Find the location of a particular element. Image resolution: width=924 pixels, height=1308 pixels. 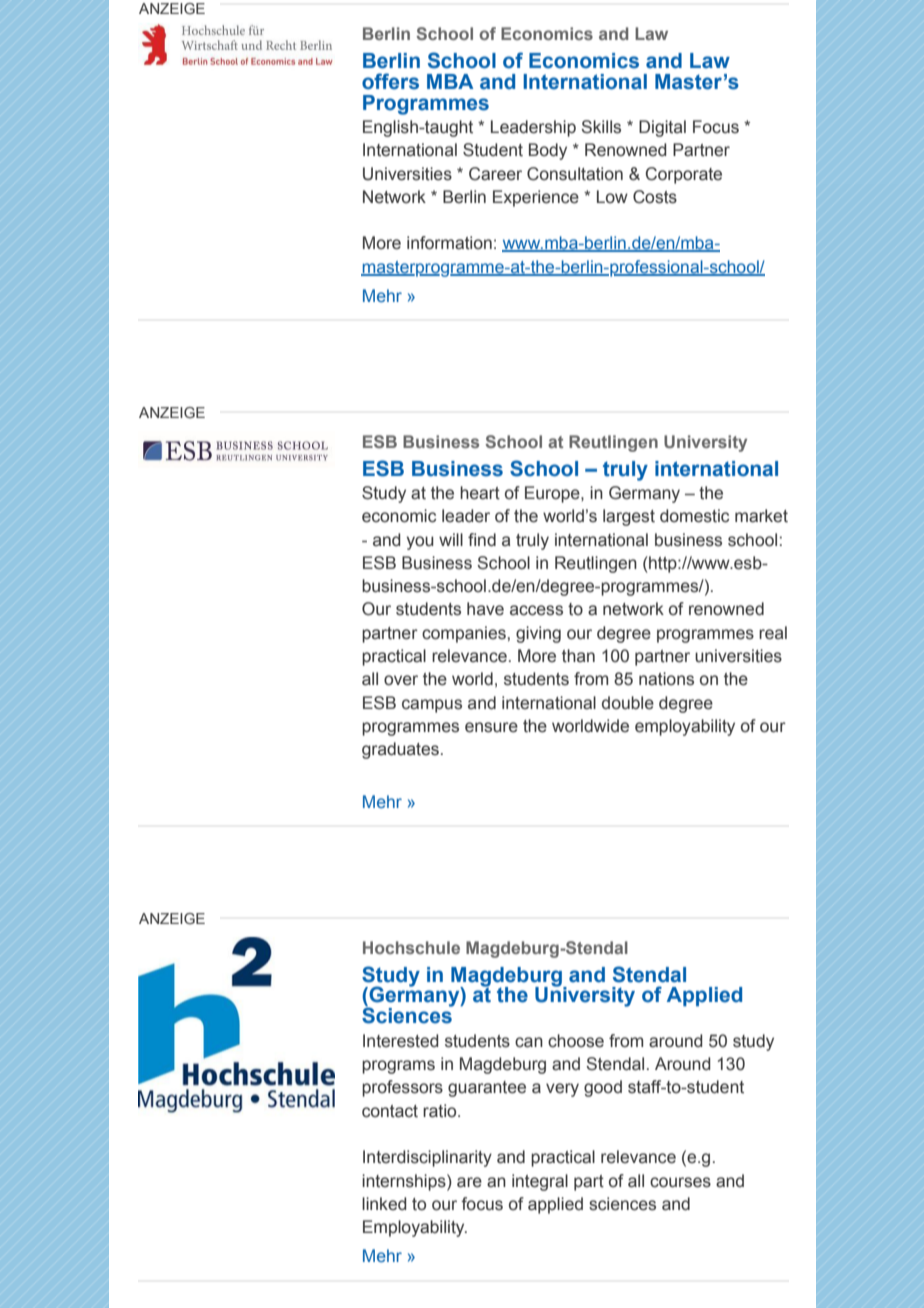

courses is located at coordinates (680, 1182).
